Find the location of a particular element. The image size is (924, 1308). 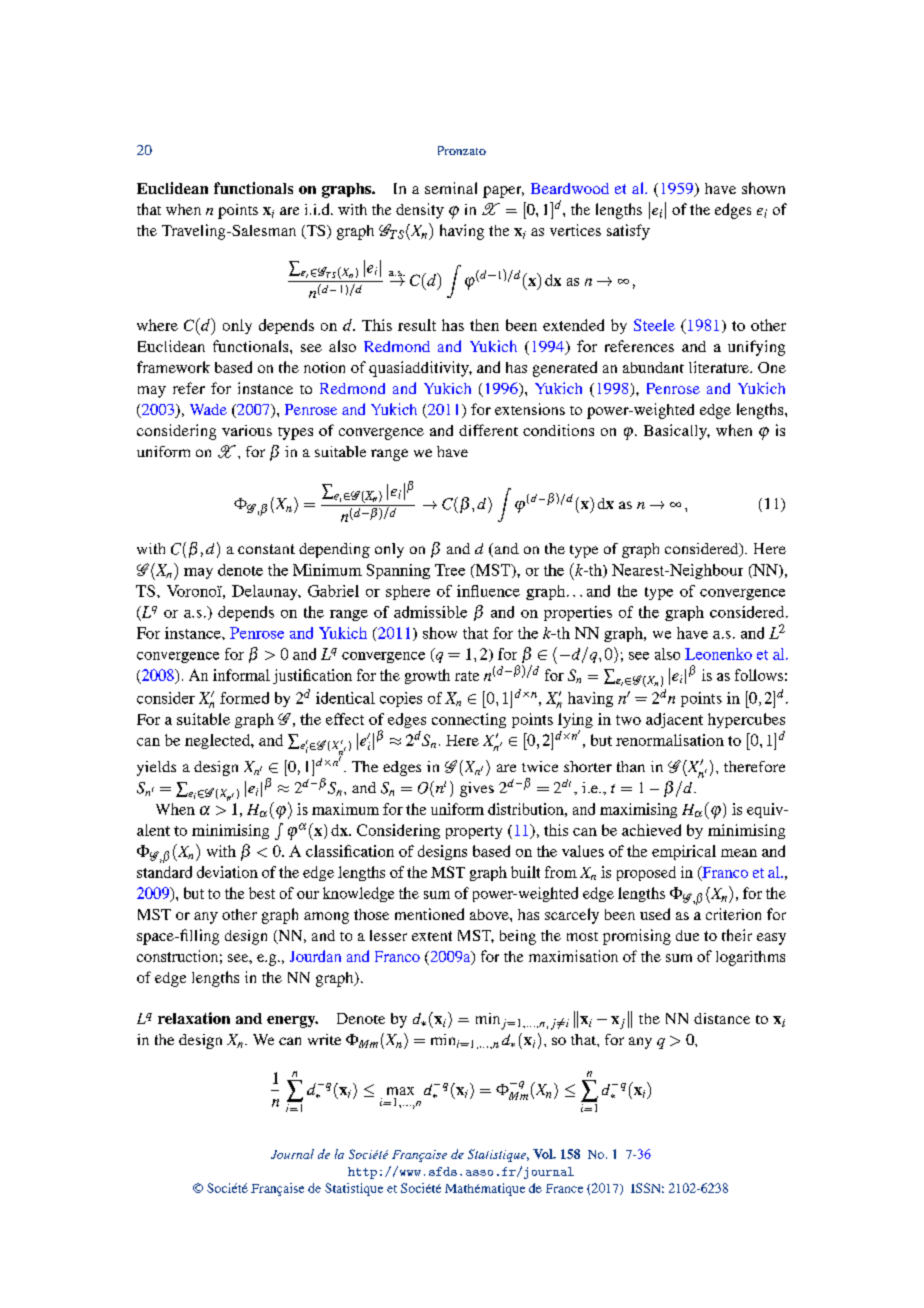

best is located at coordinates (262, 893).
